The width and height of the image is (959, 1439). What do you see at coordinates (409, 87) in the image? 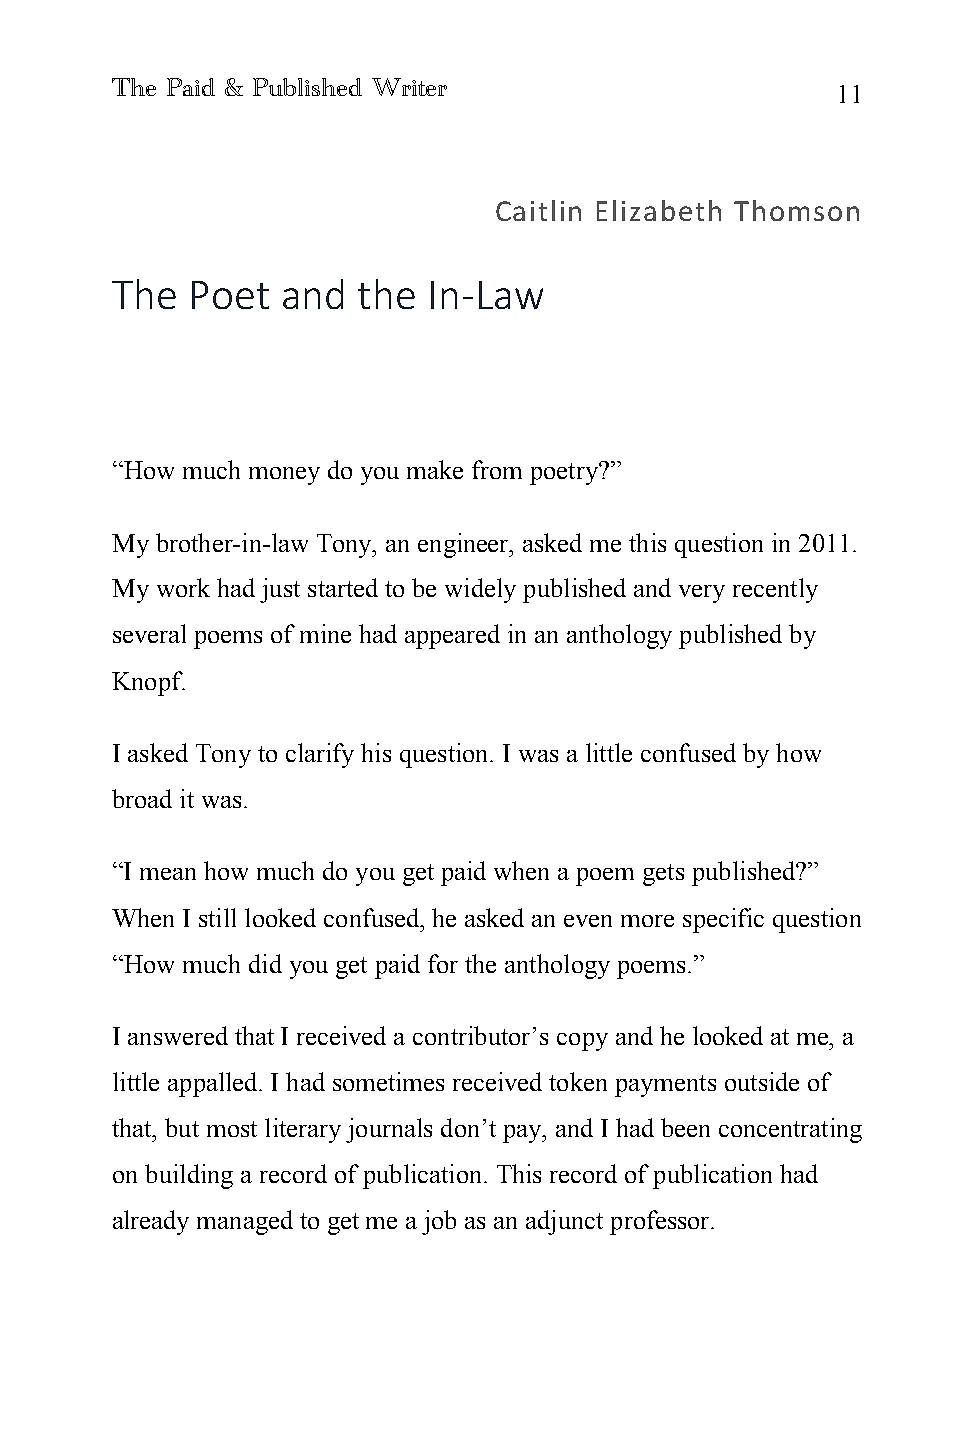
I see `Writer` at bounding box center [409, 87].
